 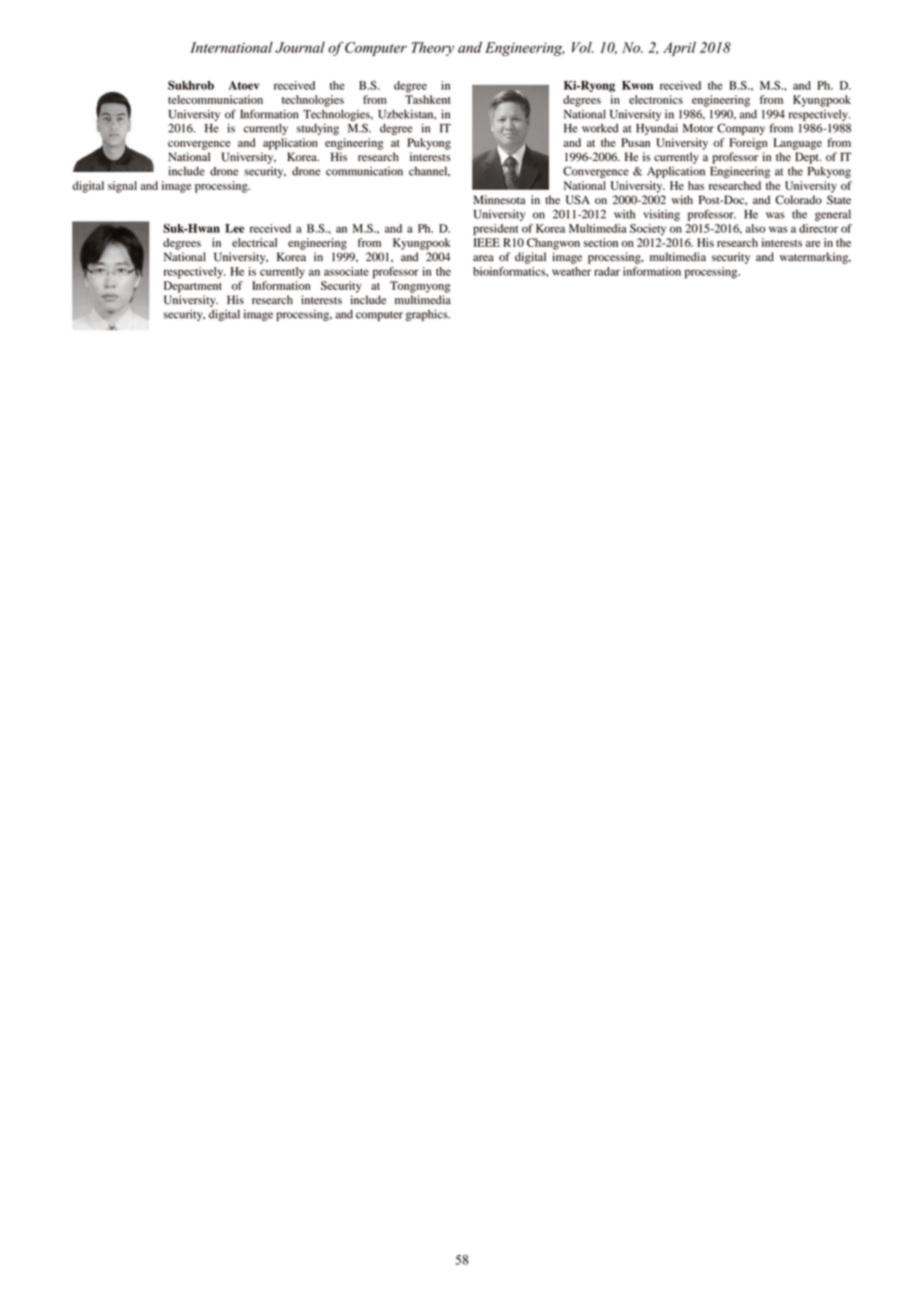 What do you see at coordinates (433, 49) in the image?
I see `Theory` at bounding box center [433, 49].
